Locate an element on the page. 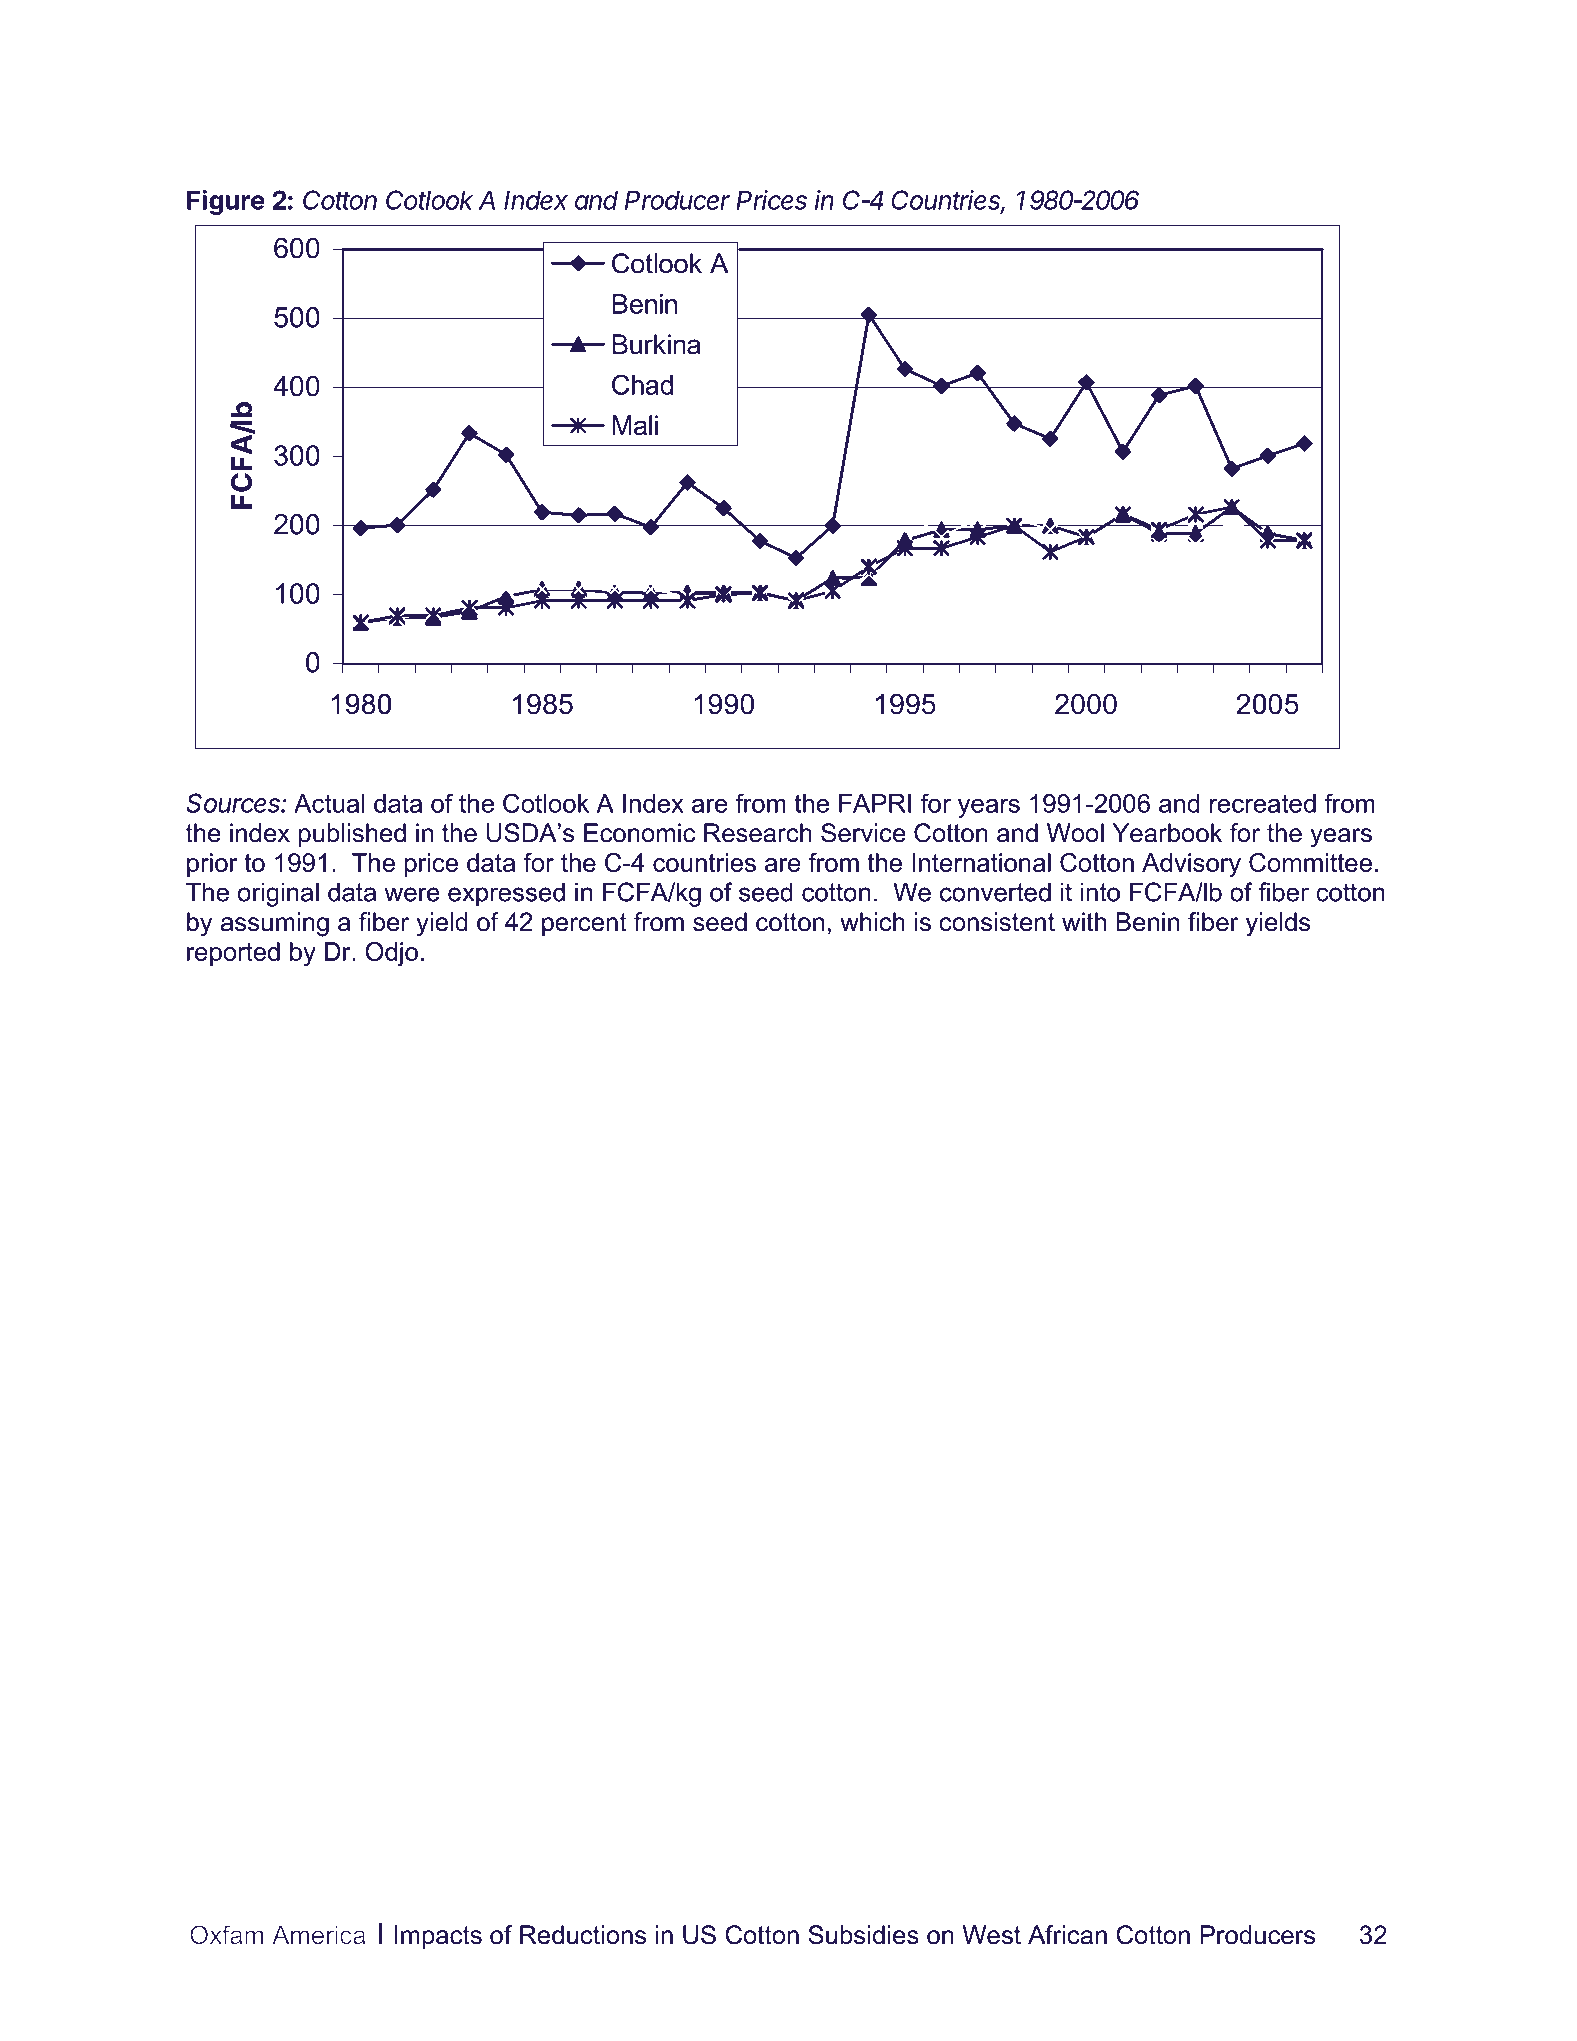 Image resolution: width=1577 pixels, height=2041 pixels. Burkina is located at coordinates (656, 344).
